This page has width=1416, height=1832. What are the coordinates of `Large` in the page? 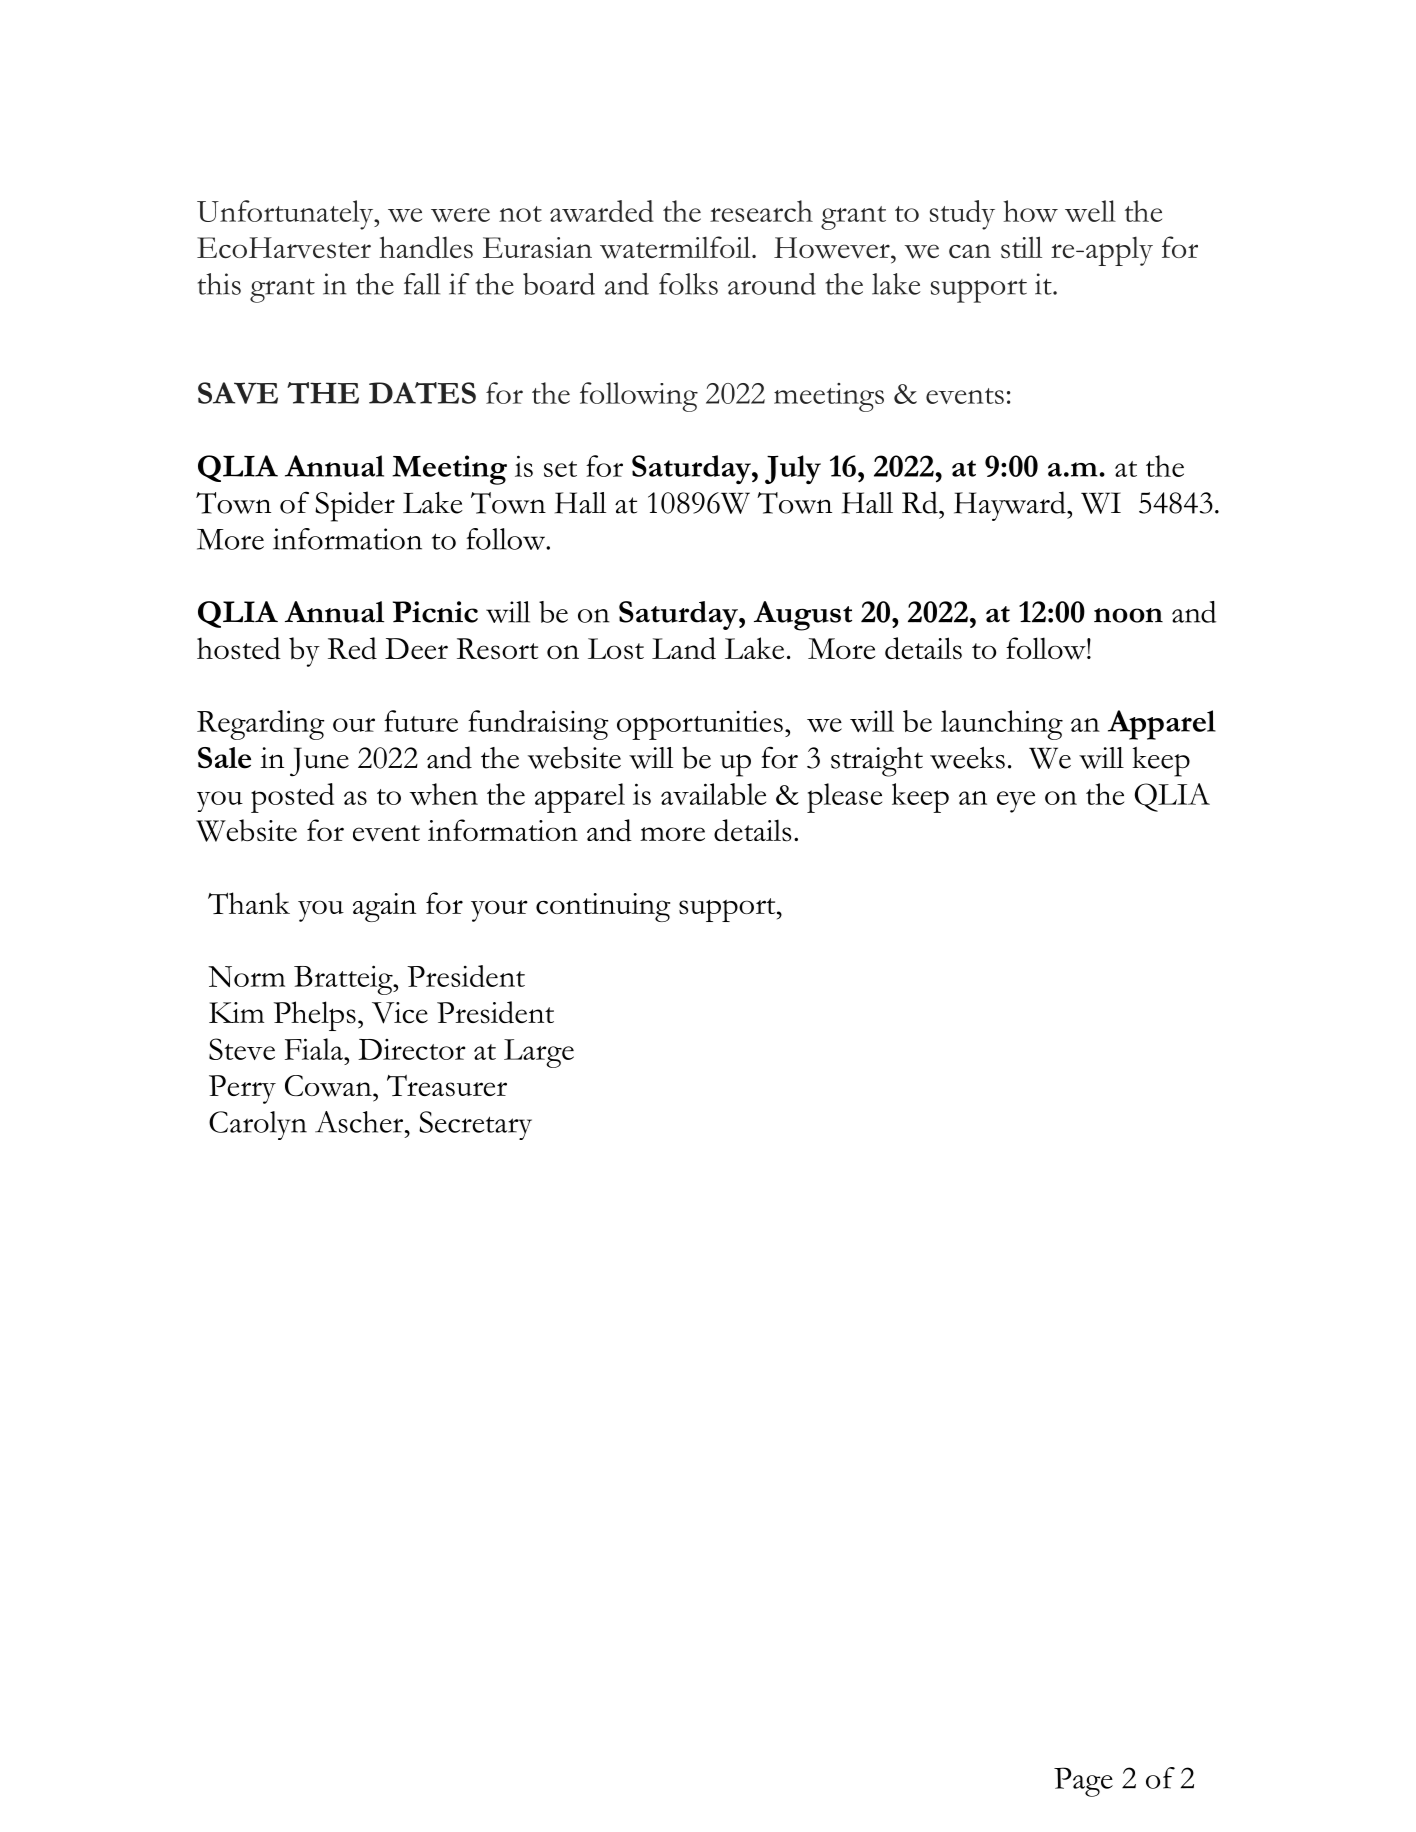 It's located at (539, 1053).
